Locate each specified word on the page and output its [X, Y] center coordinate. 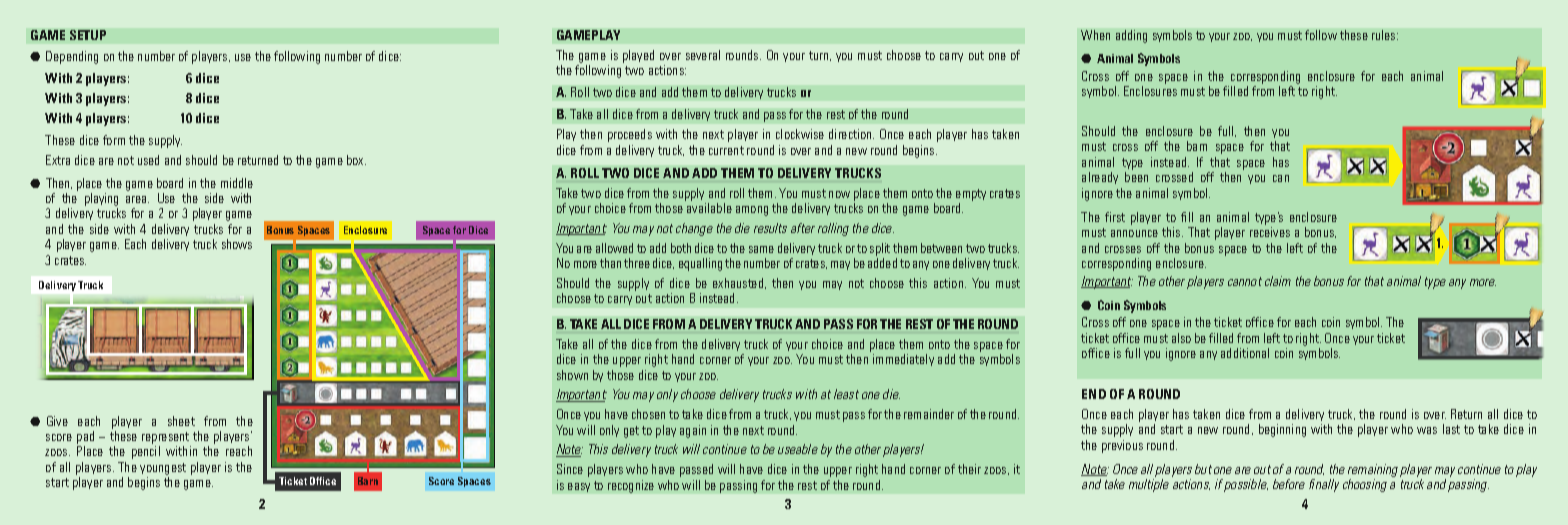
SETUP [88, 35]
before [1289, 484]
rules [1385, 35]
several [703, 55]
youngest [163, 470]
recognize [631, 486]
